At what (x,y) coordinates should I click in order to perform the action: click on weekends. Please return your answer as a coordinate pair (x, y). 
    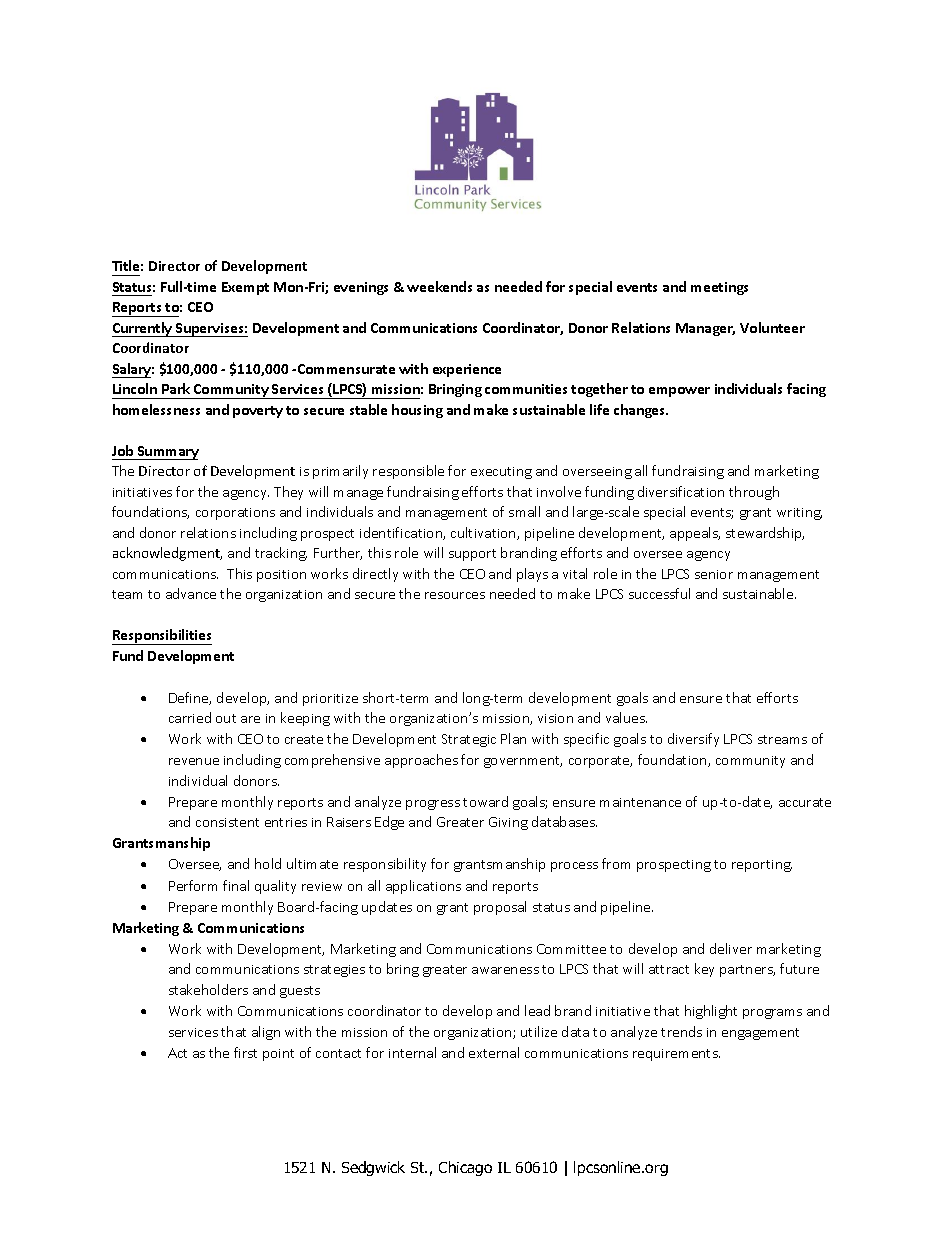
    Looking at the image, I should click on (439, 286).
